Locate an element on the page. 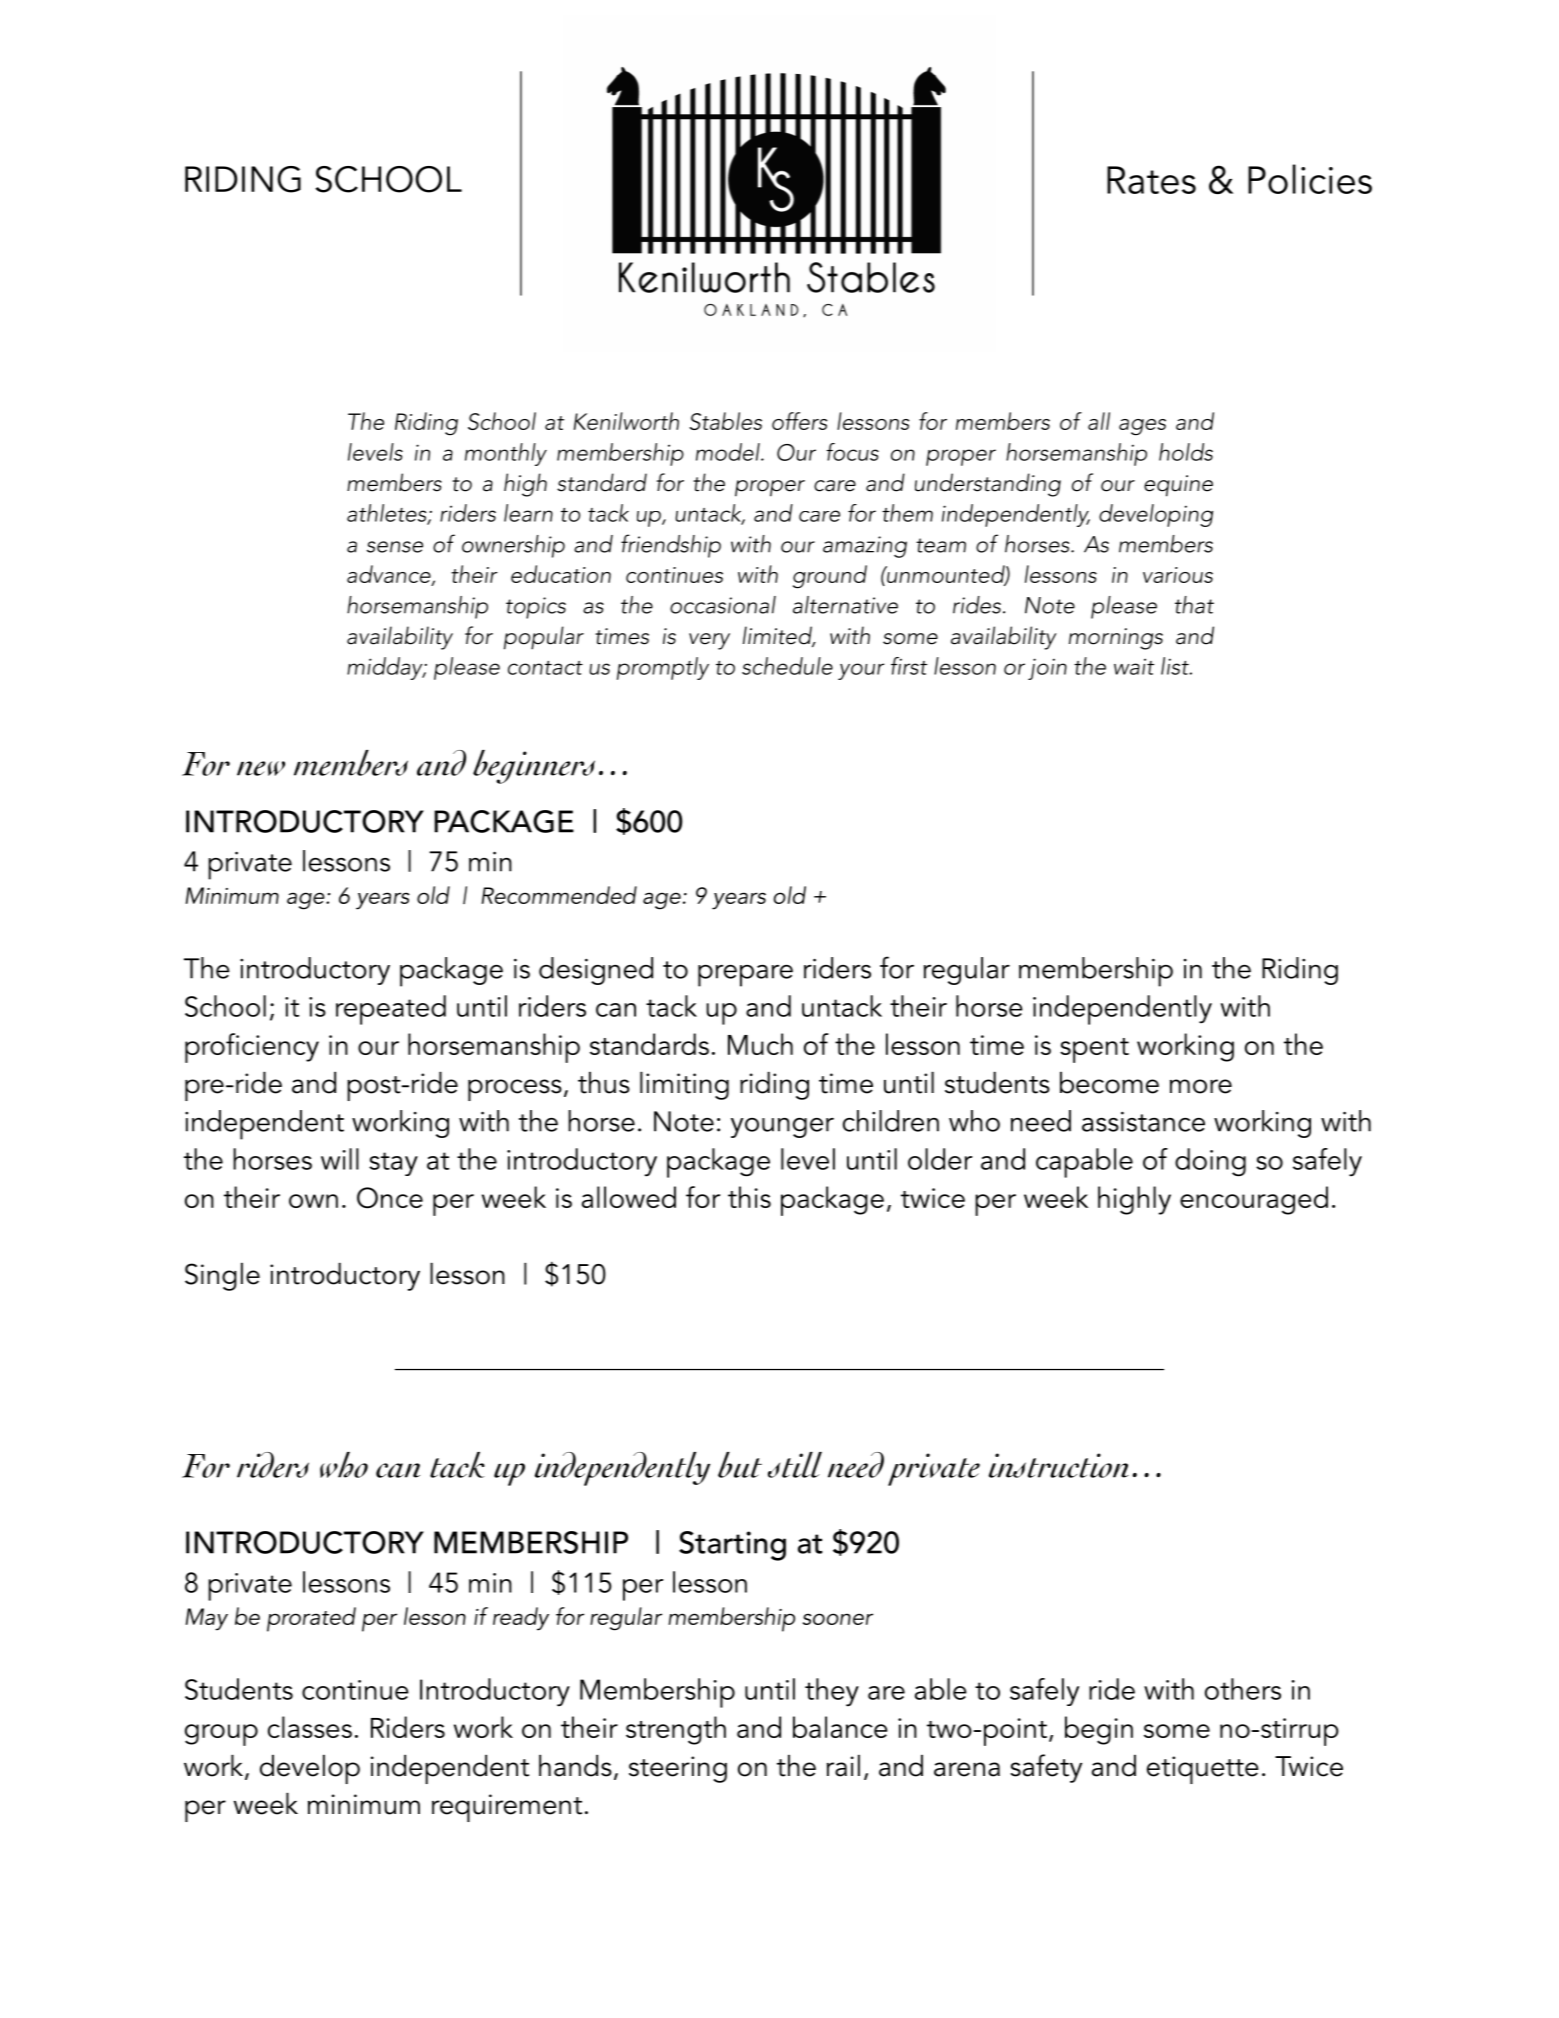 The width and height of the page is (1559, 2018). prepare is located at coordinates (745, 976).
